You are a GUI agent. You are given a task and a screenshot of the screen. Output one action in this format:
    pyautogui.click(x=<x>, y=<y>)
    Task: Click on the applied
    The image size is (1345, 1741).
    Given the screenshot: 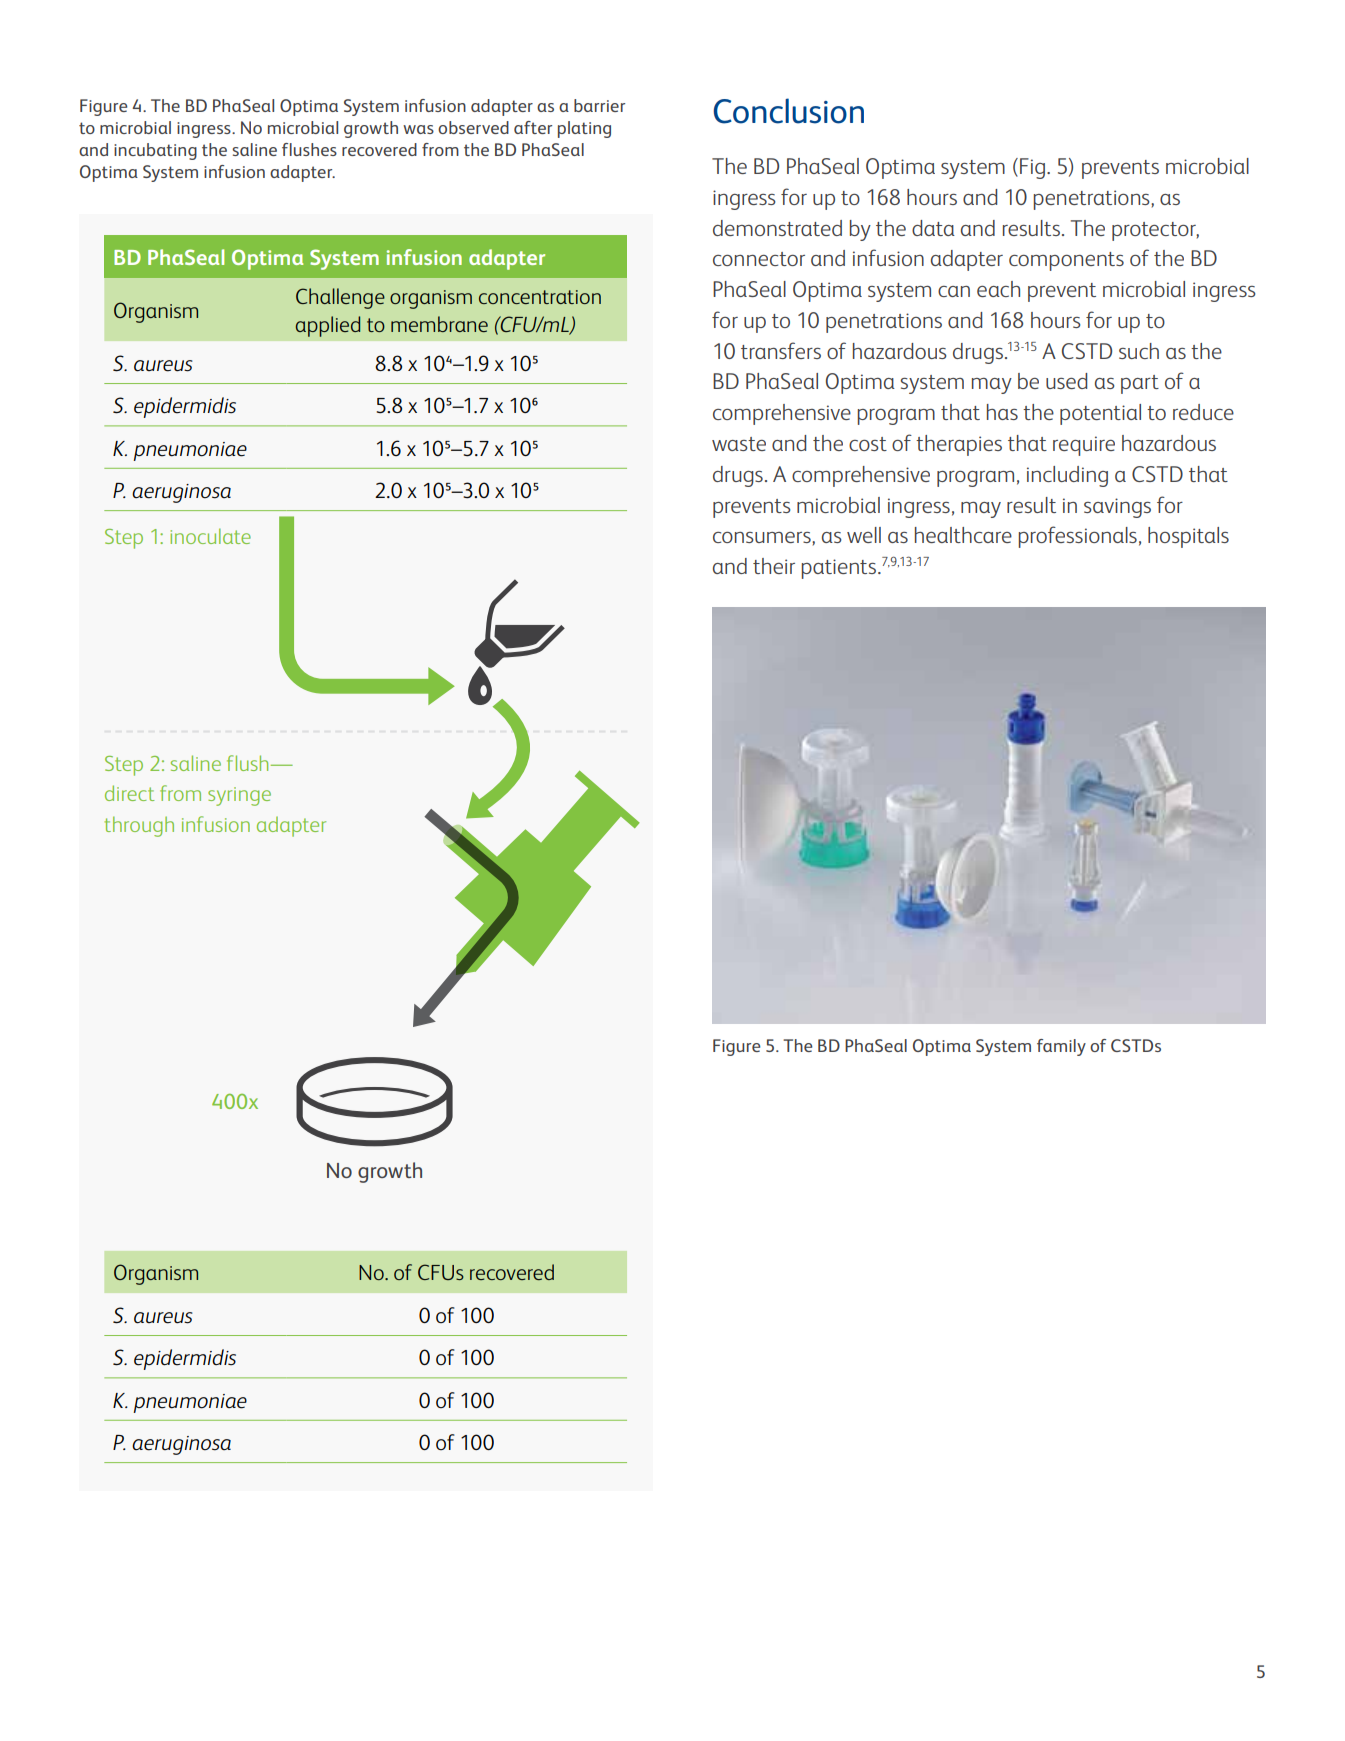 What is the action you would take?
    pyautogui.click(x=328, y=326)
